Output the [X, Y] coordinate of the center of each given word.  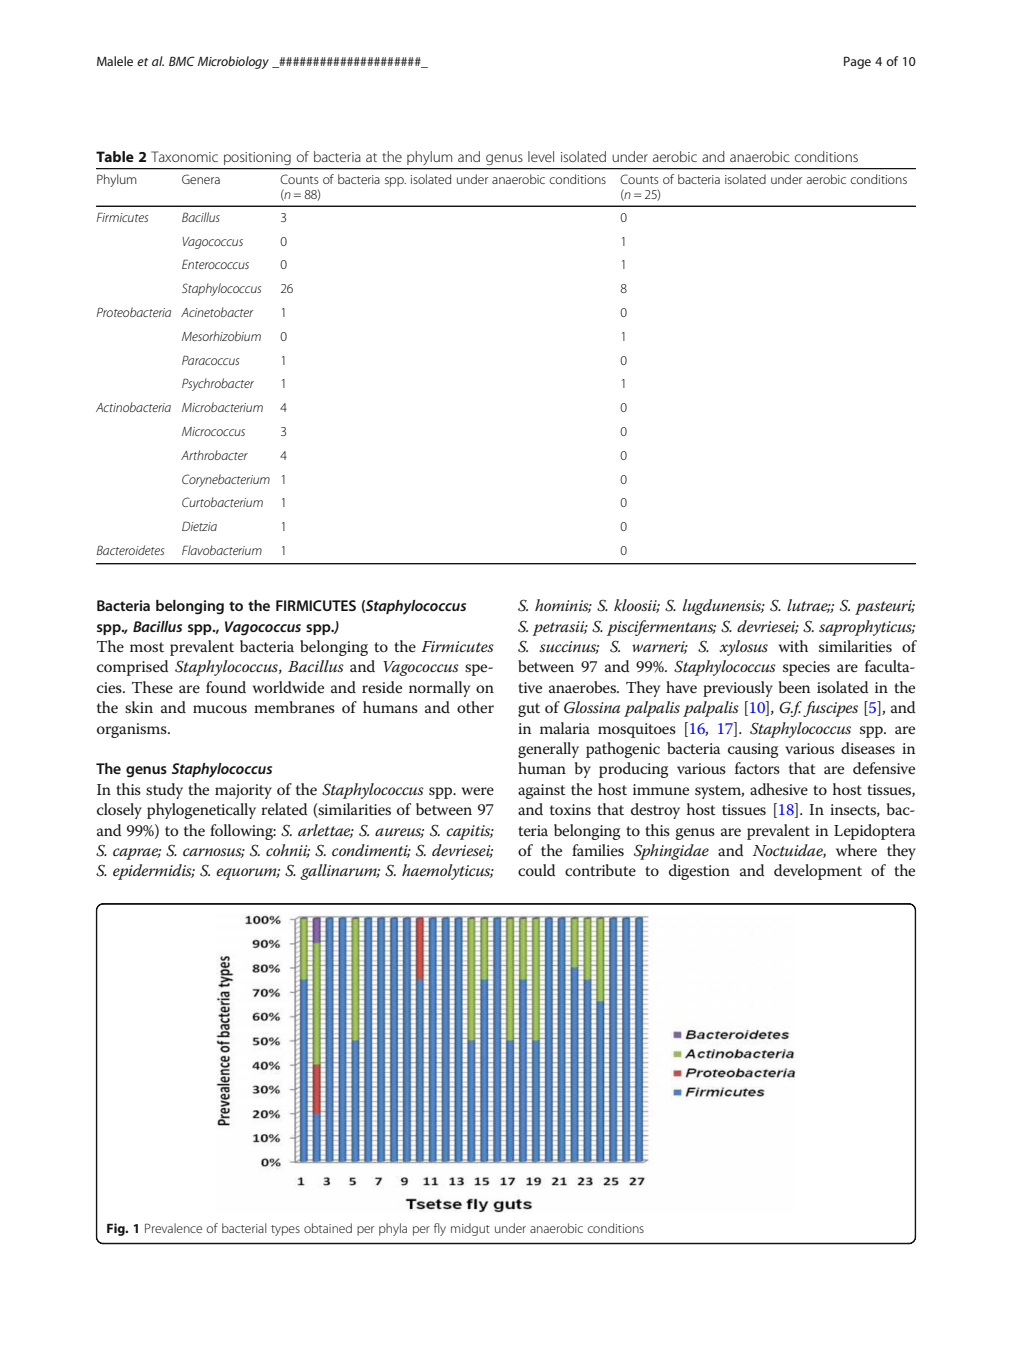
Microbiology [233, 62]
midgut [470, 1229]
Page [857, 62]
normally [439, 689]
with [793, 646]
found [226, 687]
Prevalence [173, 1228]
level [541, 156]
